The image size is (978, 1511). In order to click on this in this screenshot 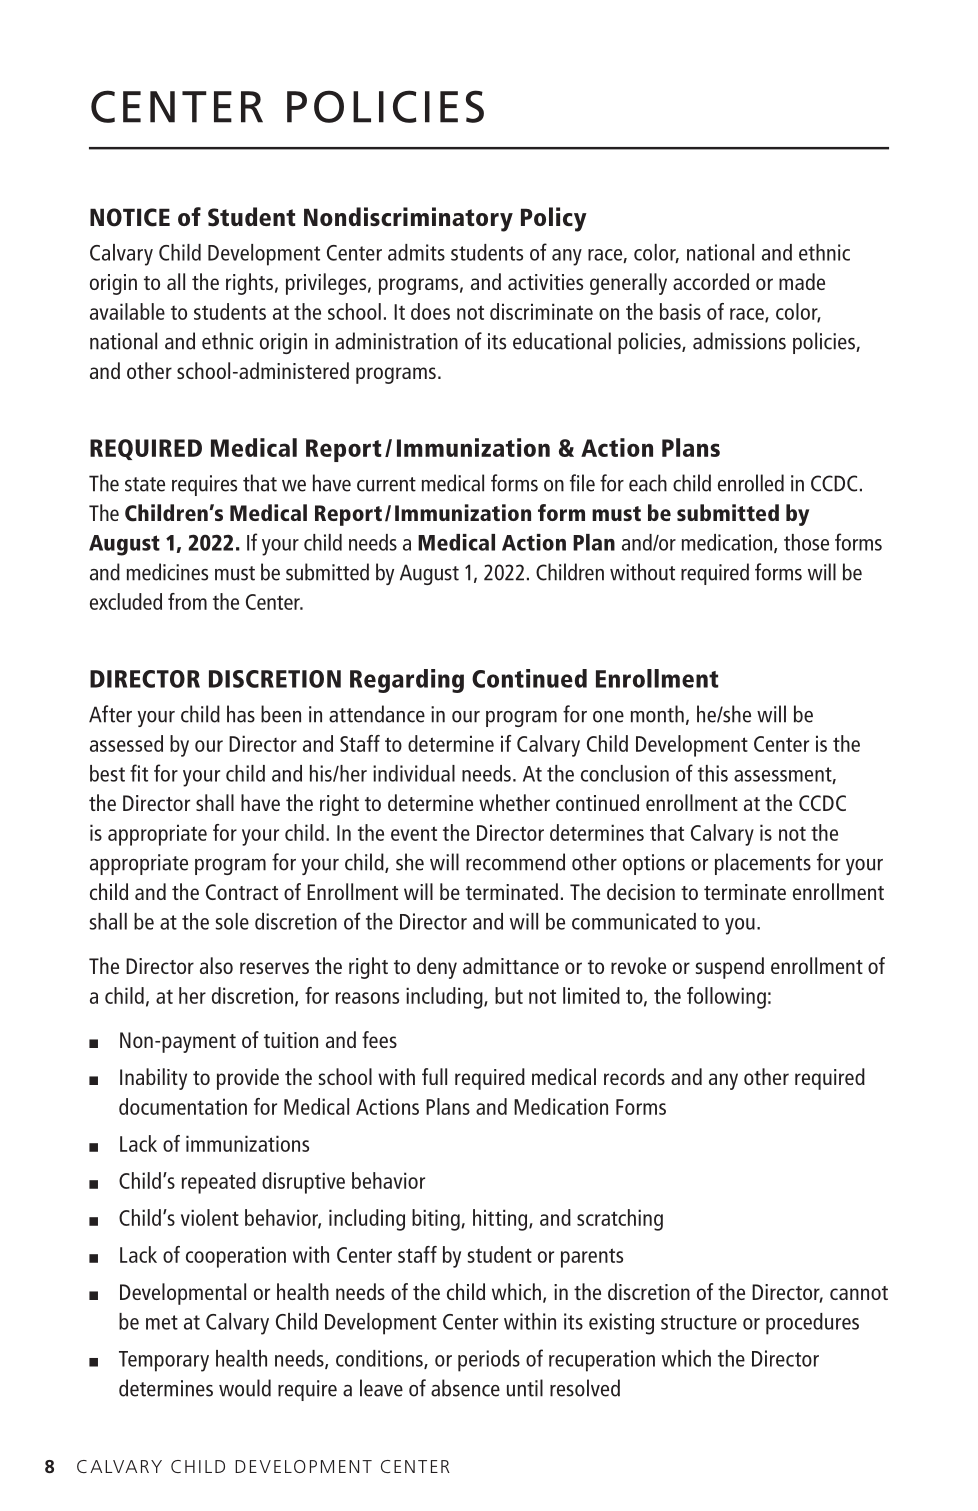, I will do `click(713, 773)`.
